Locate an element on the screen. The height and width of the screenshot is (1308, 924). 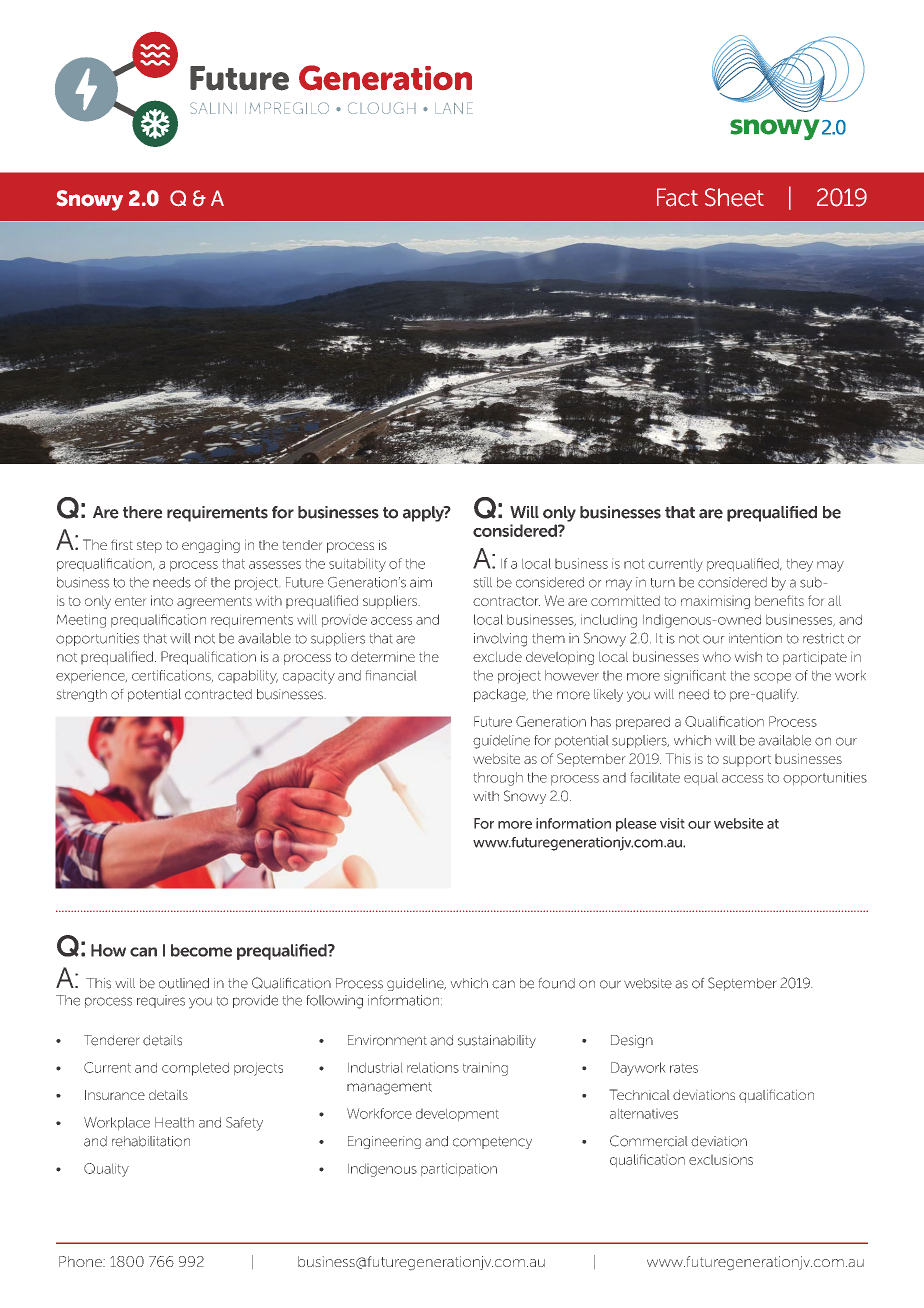
package is located at coordinates (501, 695).
